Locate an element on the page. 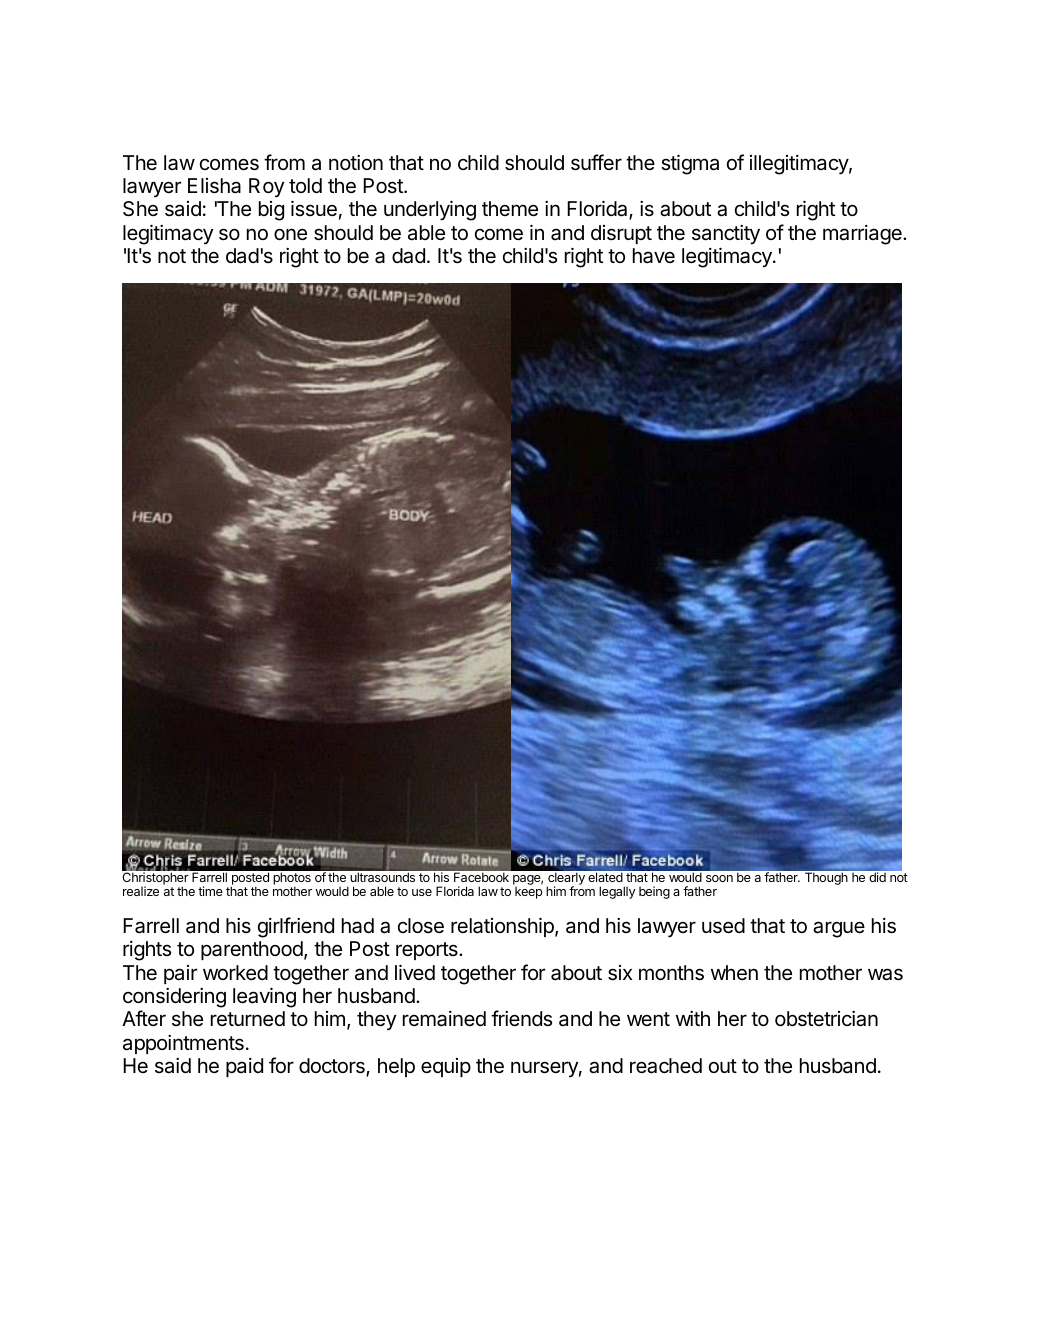 This page has width=1038, height=1343. friends is located at coordinates (521, 1018).
